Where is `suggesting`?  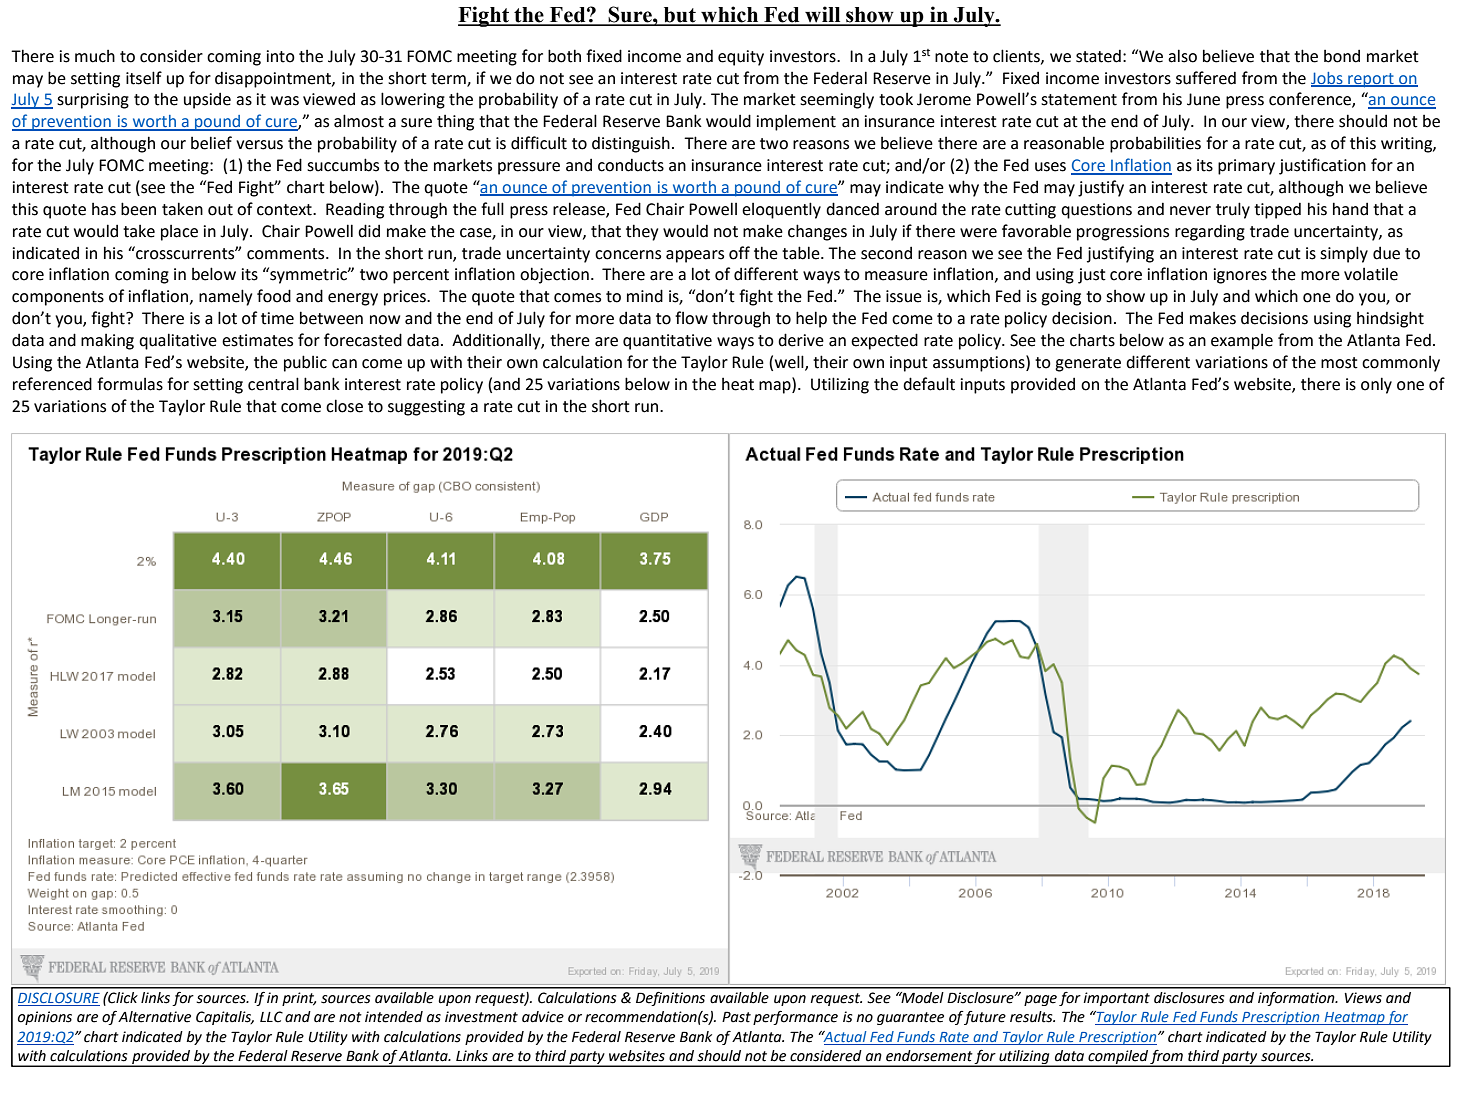
suggesting is located at coordinates (426, 408).
